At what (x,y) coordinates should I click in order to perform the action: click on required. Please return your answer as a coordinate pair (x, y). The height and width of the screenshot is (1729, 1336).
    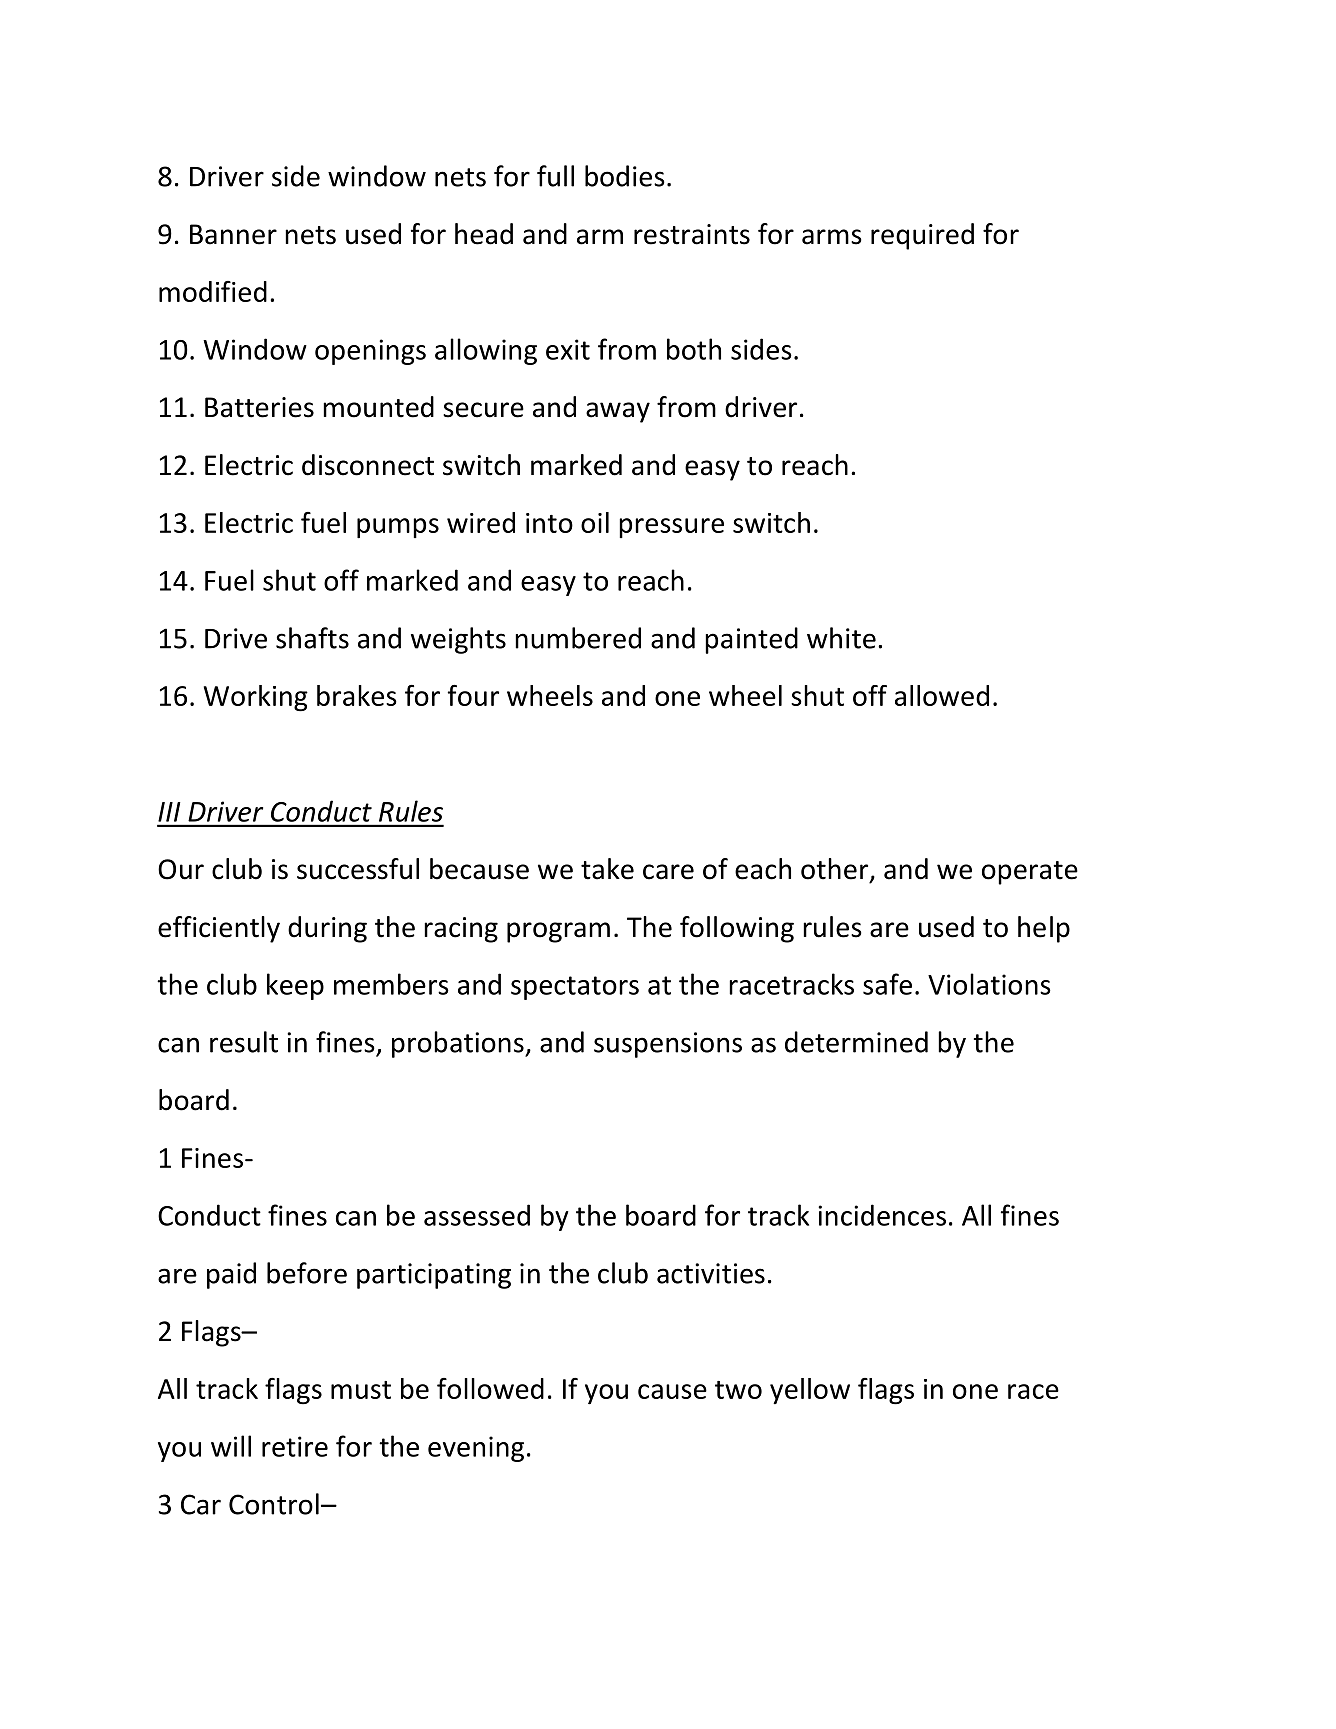
    Looking at the image, I should click on (922, 236).
